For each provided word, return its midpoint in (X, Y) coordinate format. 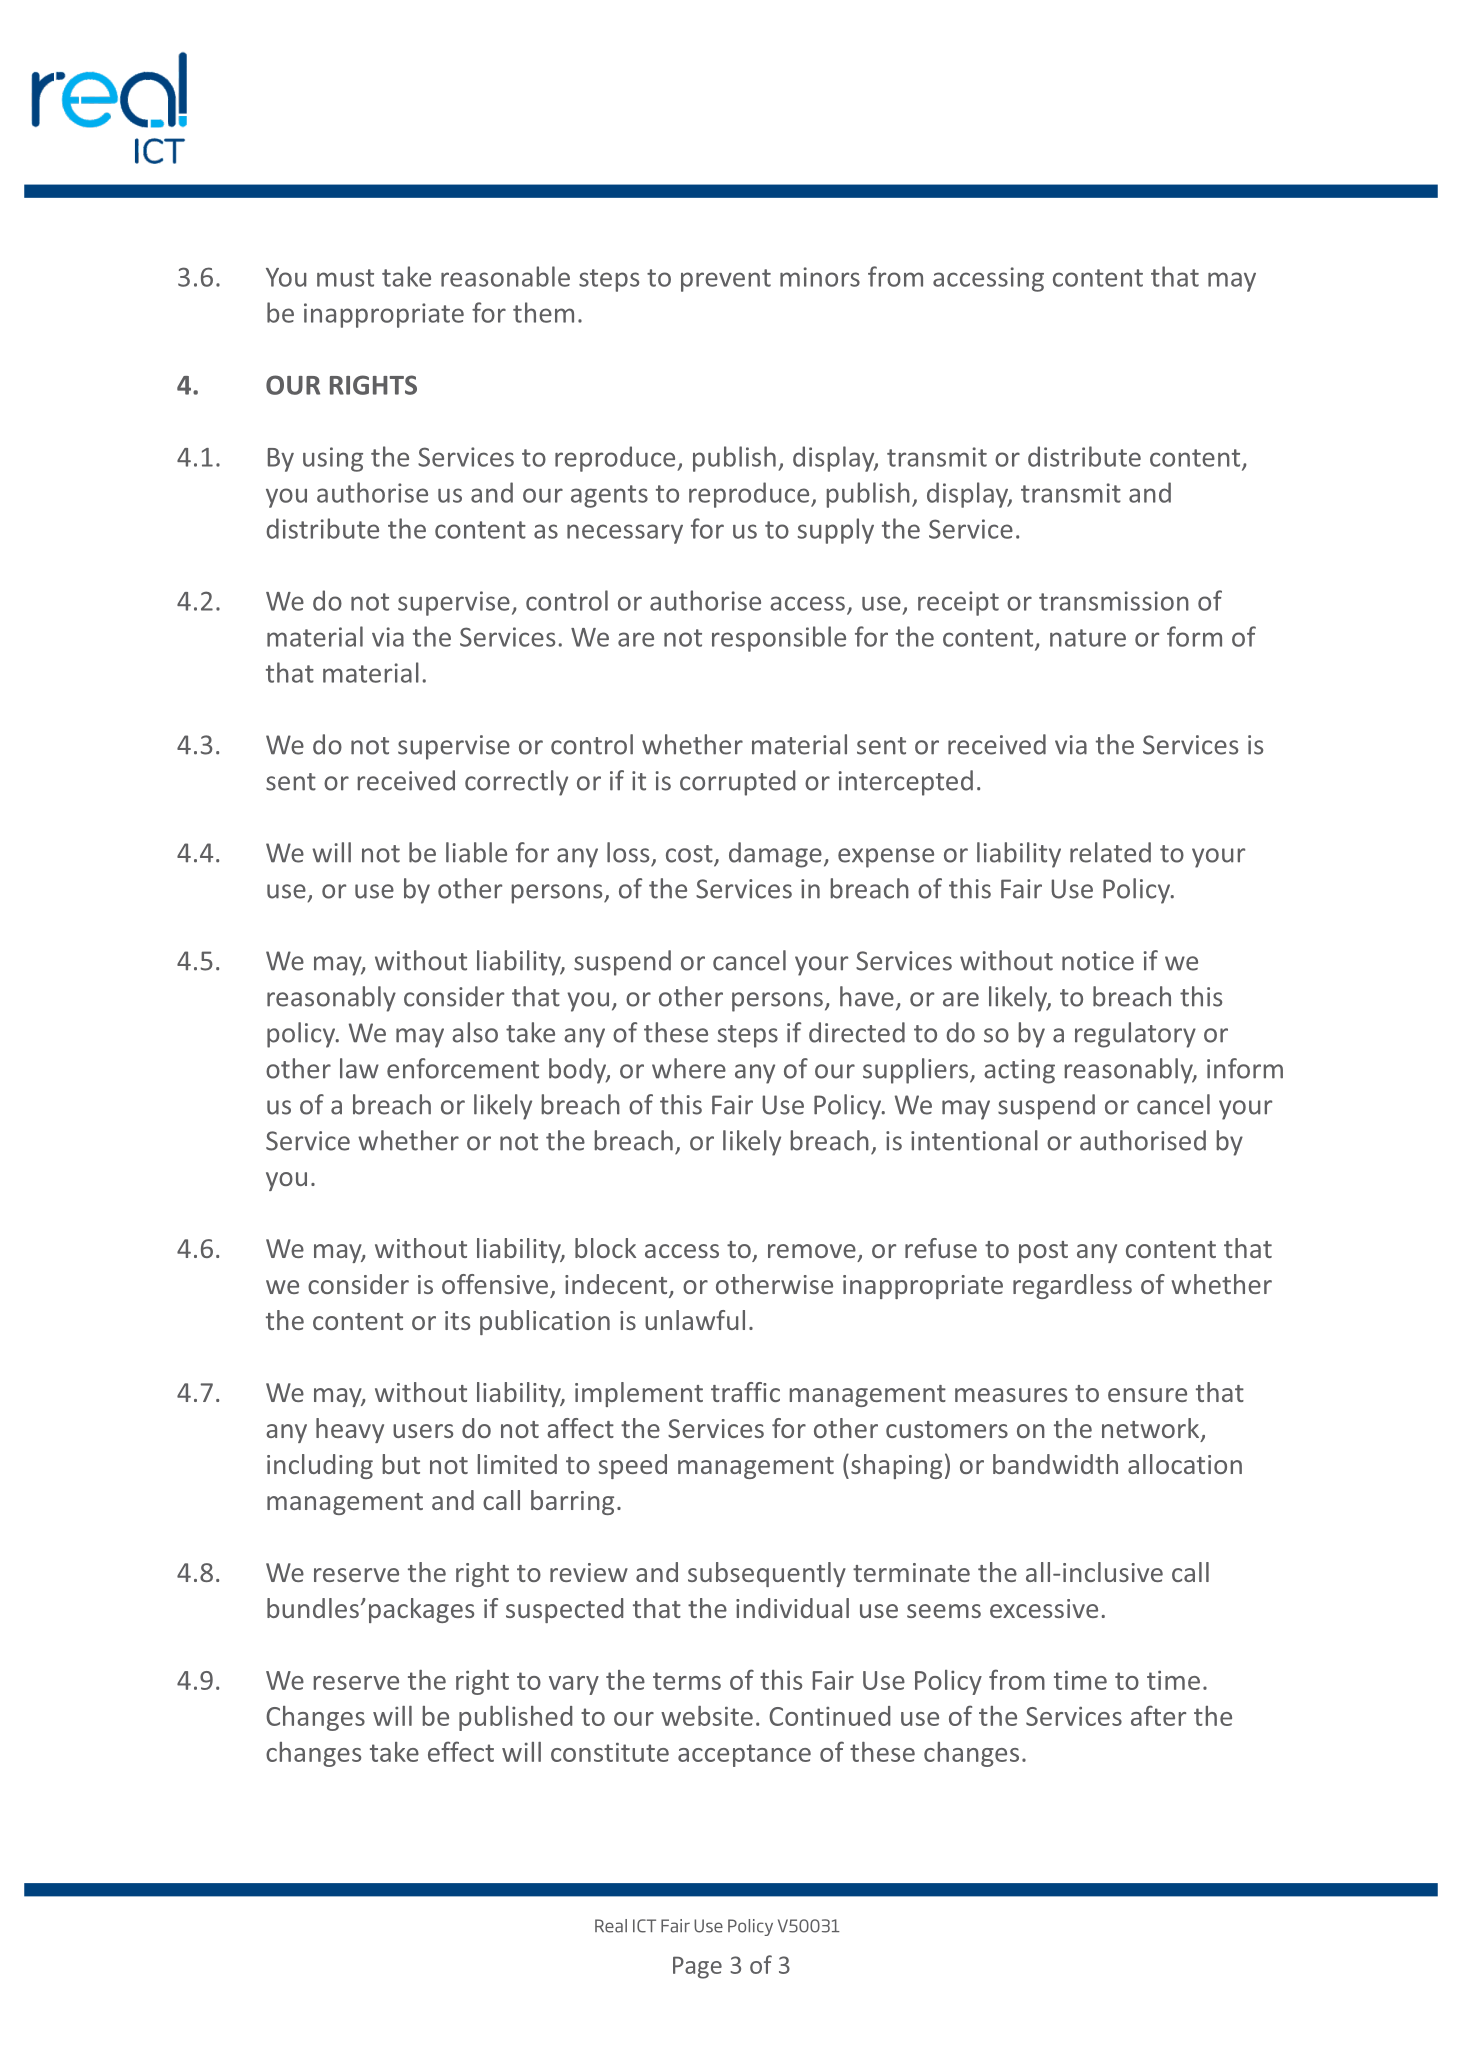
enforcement (463, 1068)
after (1158, 1715)
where (689, 1068)
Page (697, 1967)
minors (820, 277)
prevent (726, 280)
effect (461, 1751)
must (345, 278)
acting (1019, 1071)
